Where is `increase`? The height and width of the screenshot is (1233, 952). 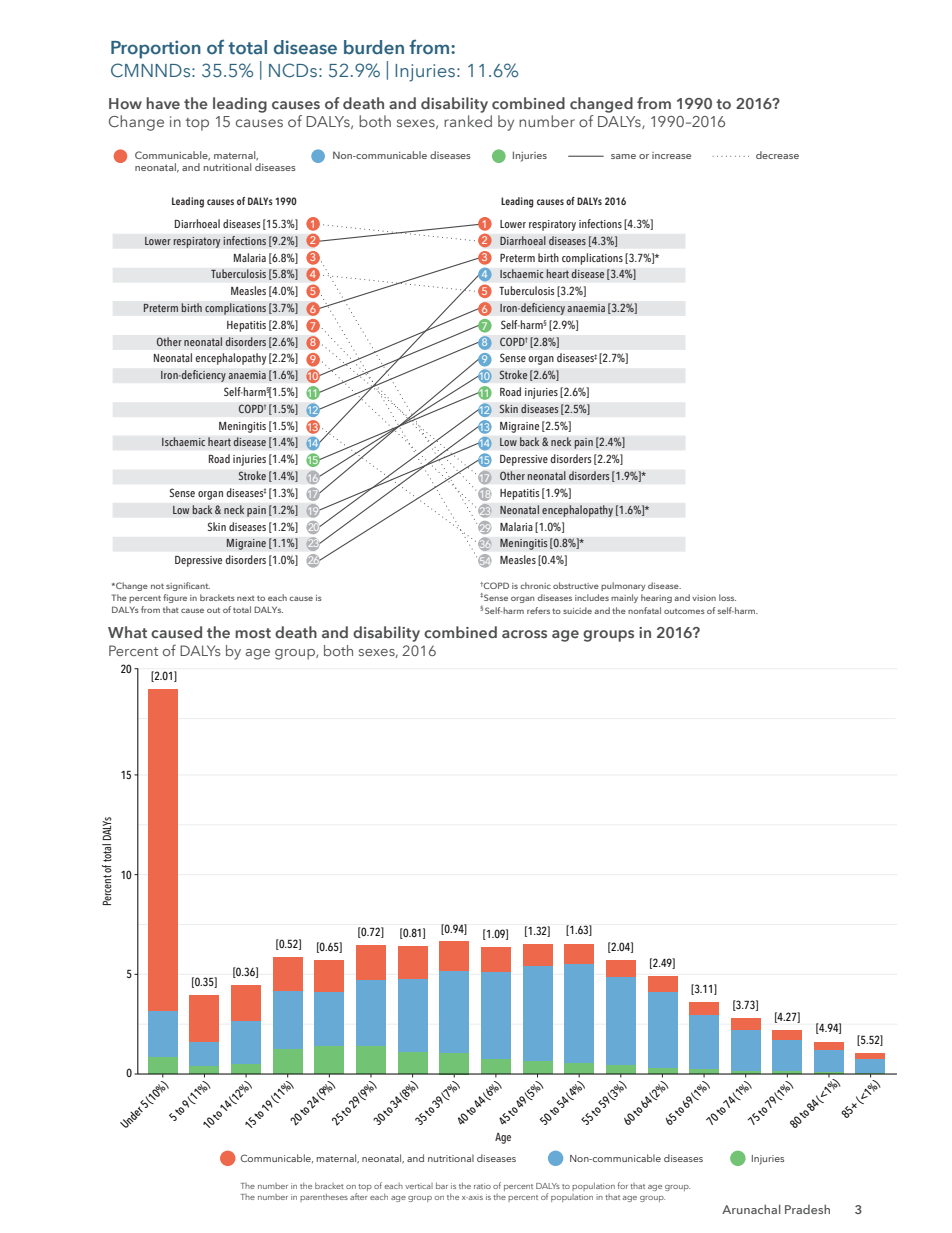 increase is located at coordinates (671, 155).
